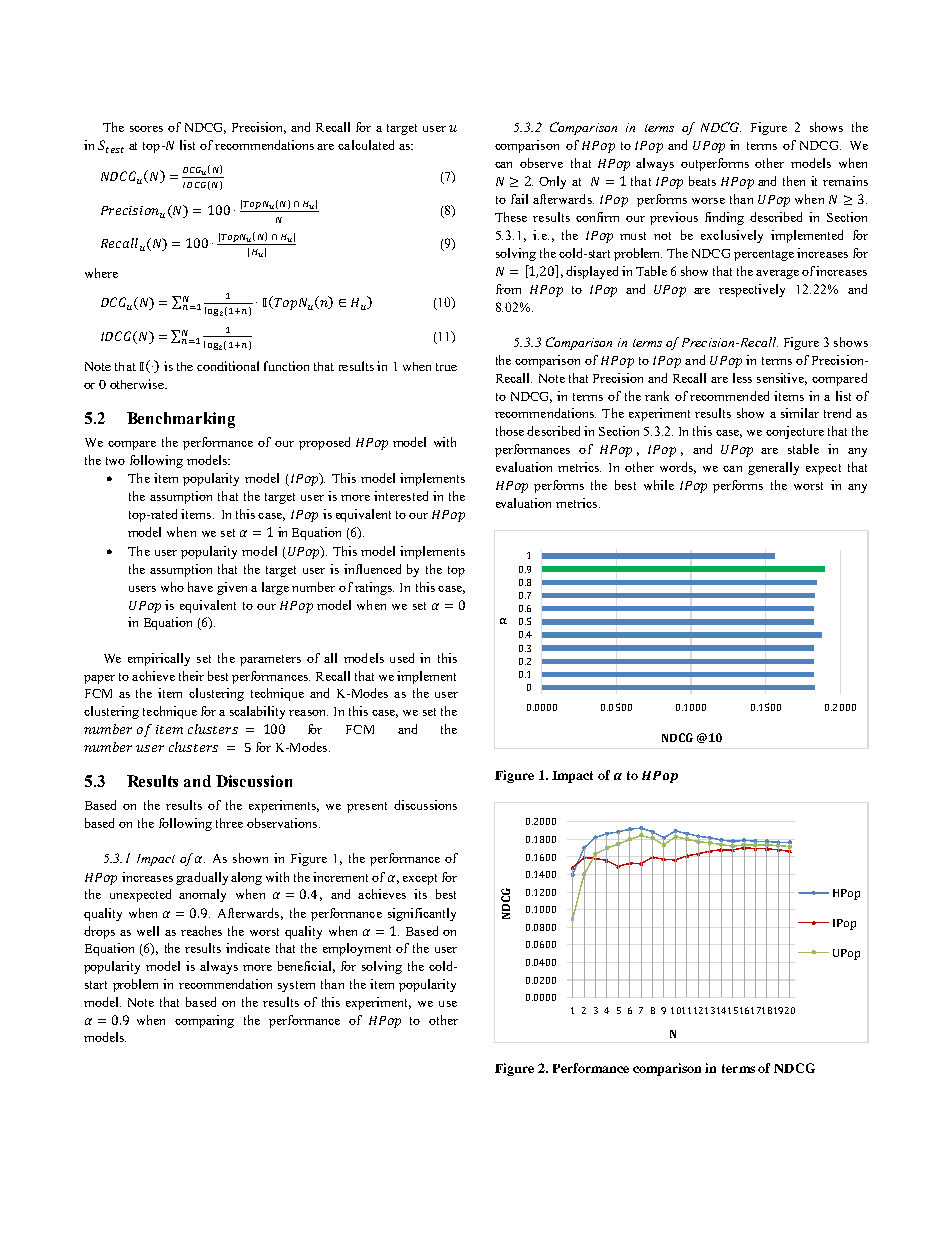 This screenshot has height=1233, width=952. What do you see at coordinates (422, 914) in the screenshot?
I see `significantly` at bounding box center [422, 914].
